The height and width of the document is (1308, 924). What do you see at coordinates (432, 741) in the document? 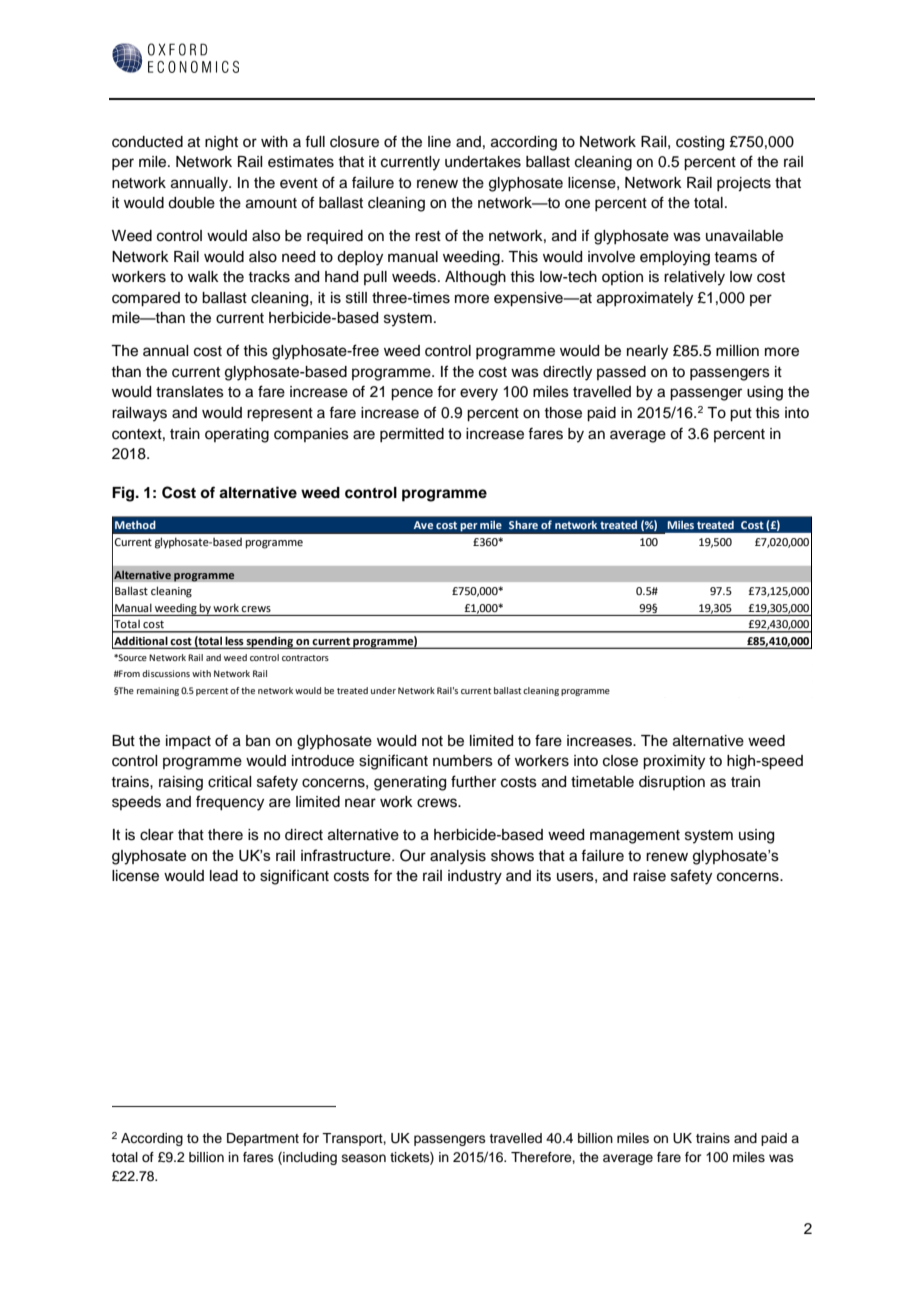
I see `not` at bounding box center [432, 741].
